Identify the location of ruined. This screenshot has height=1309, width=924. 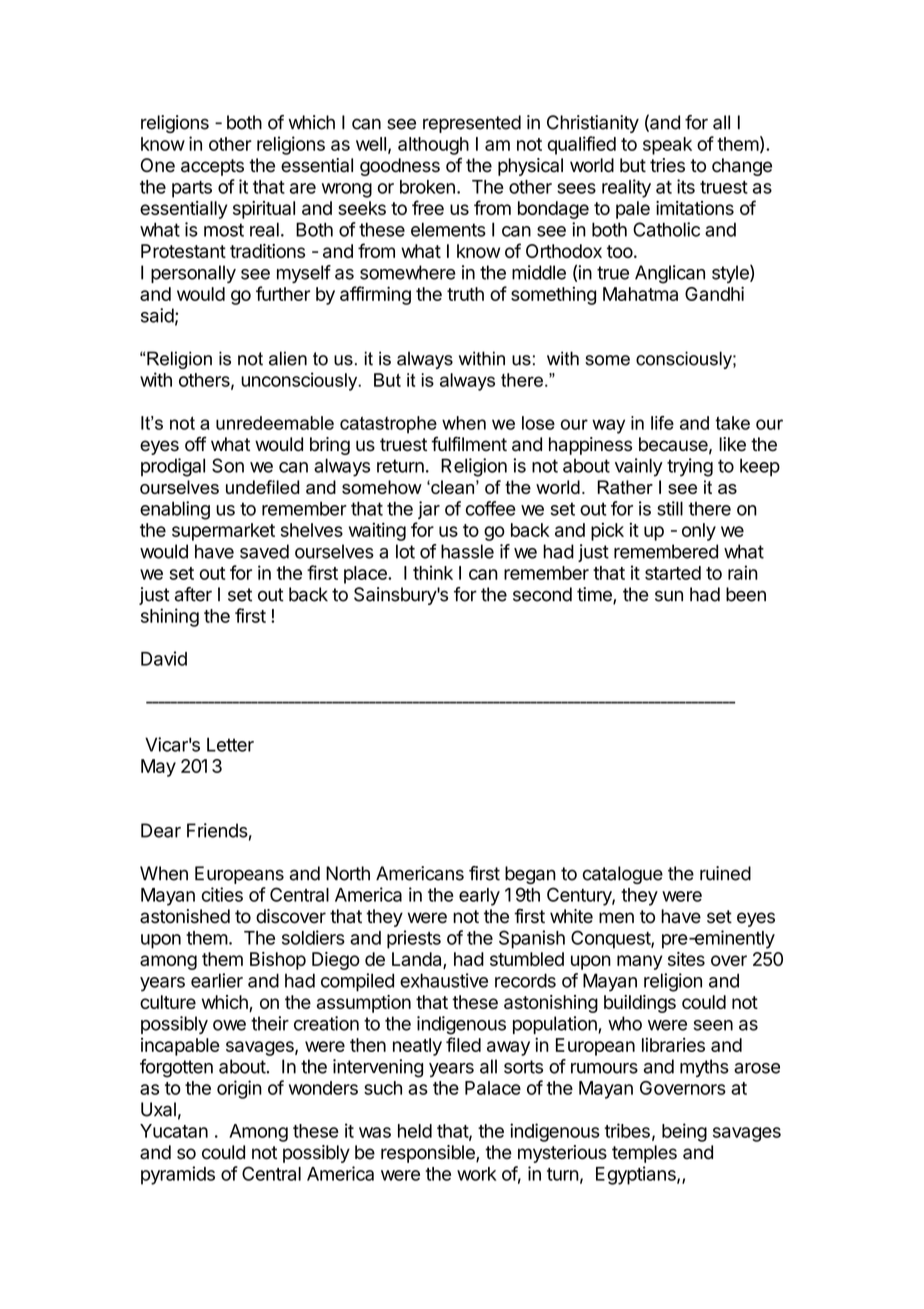
(725, 873).
